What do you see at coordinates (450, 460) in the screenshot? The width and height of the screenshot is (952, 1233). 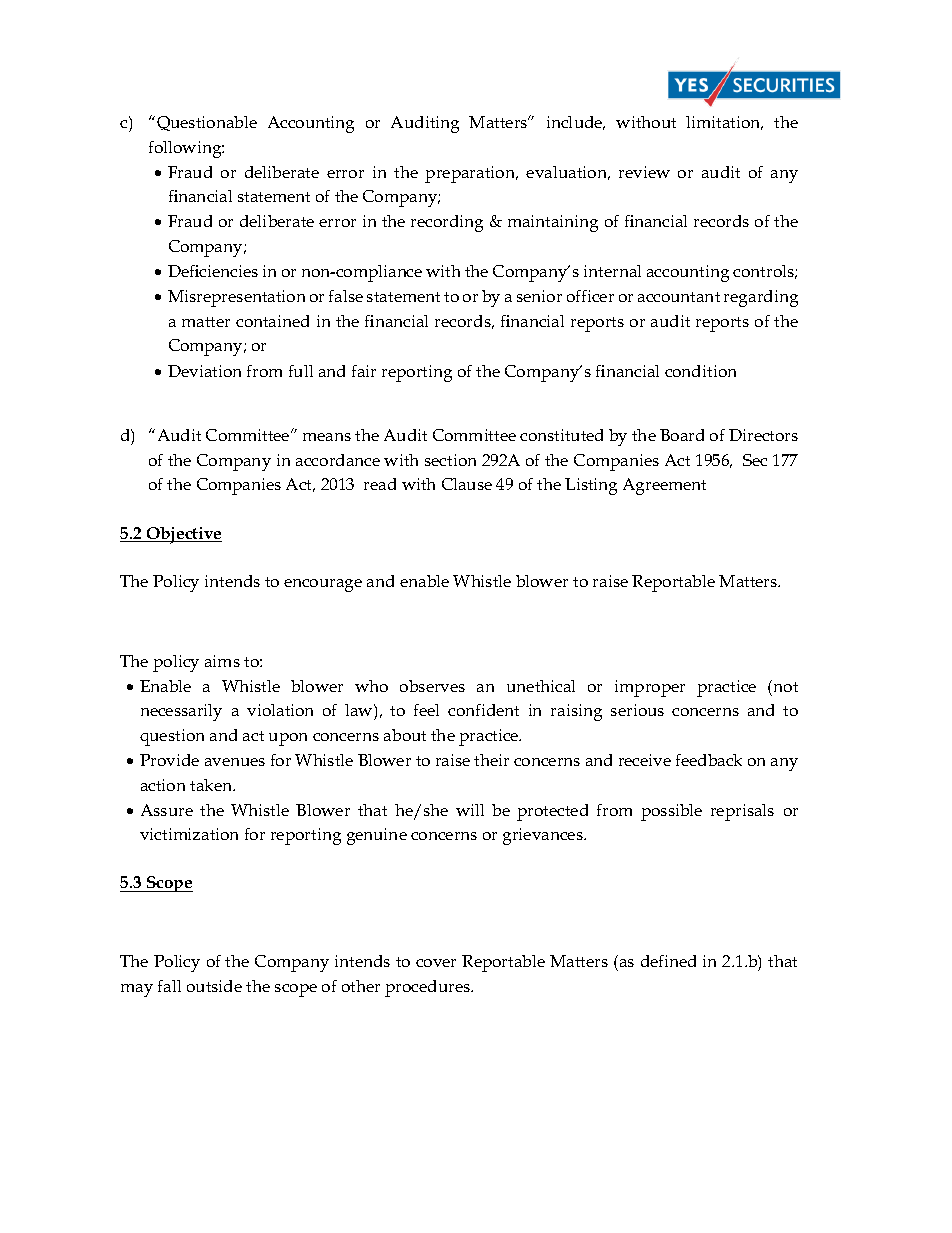 I see `section` at bounding box center [450, 460].
